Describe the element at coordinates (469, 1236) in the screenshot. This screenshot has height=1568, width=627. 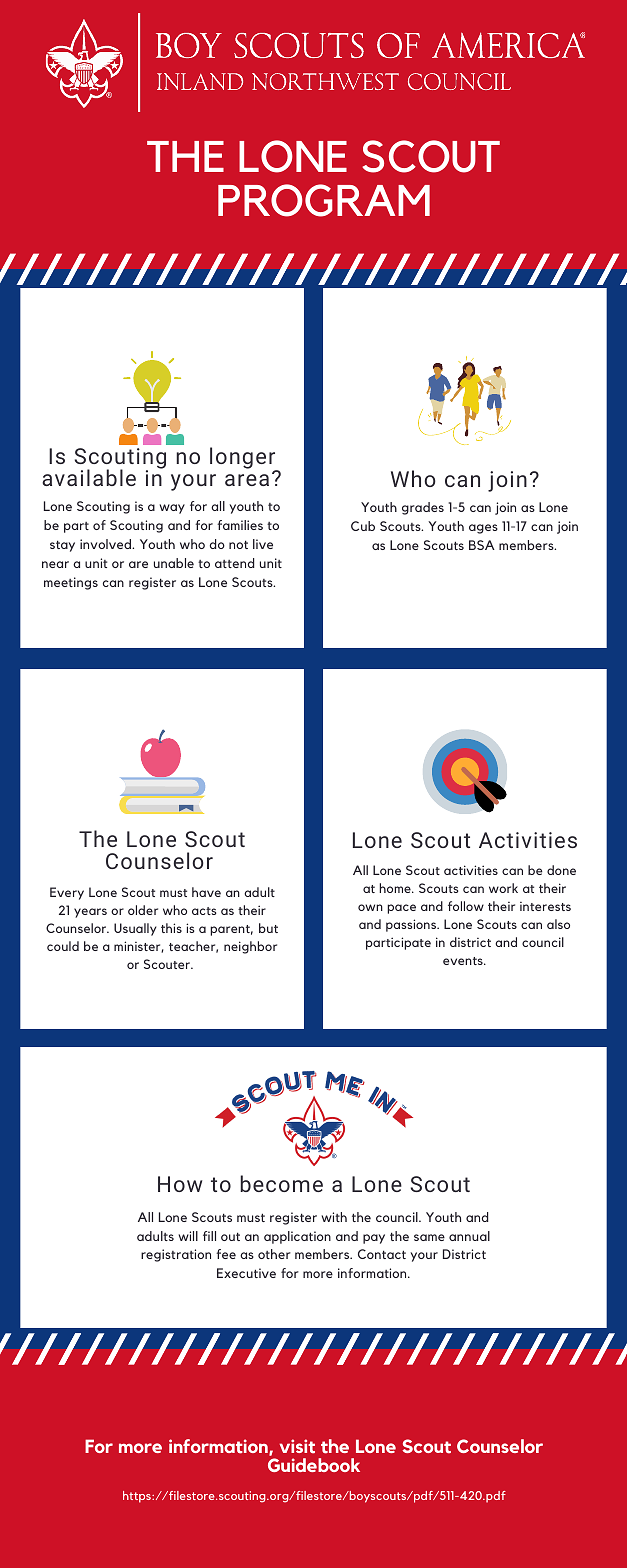
I see `annual` at that location.
